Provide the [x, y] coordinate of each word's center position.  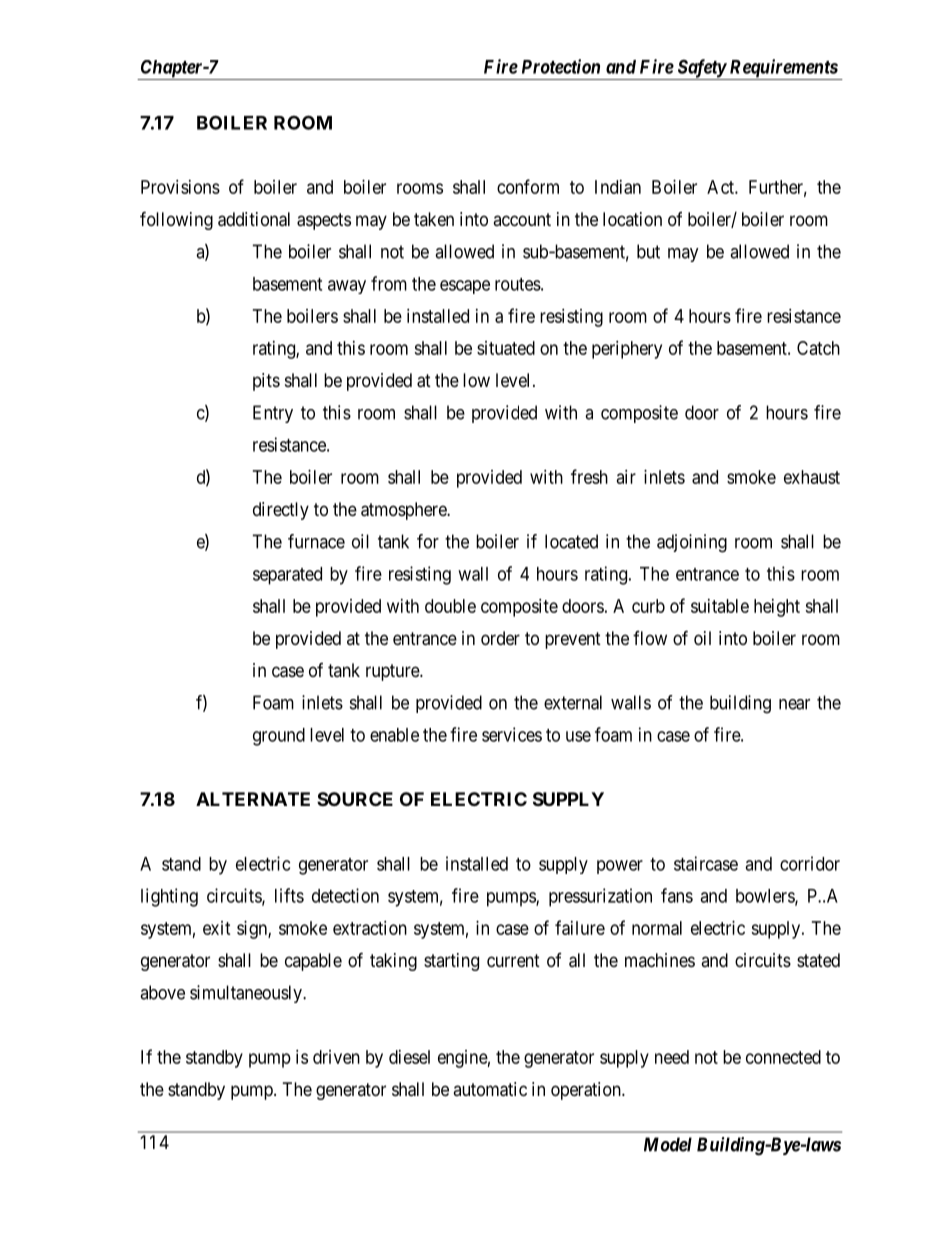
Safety [701, 69]
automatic [490, 1089]
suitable [720, 606]
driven [336, 1057]
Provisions [180, 187]
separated [287, 576]
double [450, 606]
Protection [561, 66]
